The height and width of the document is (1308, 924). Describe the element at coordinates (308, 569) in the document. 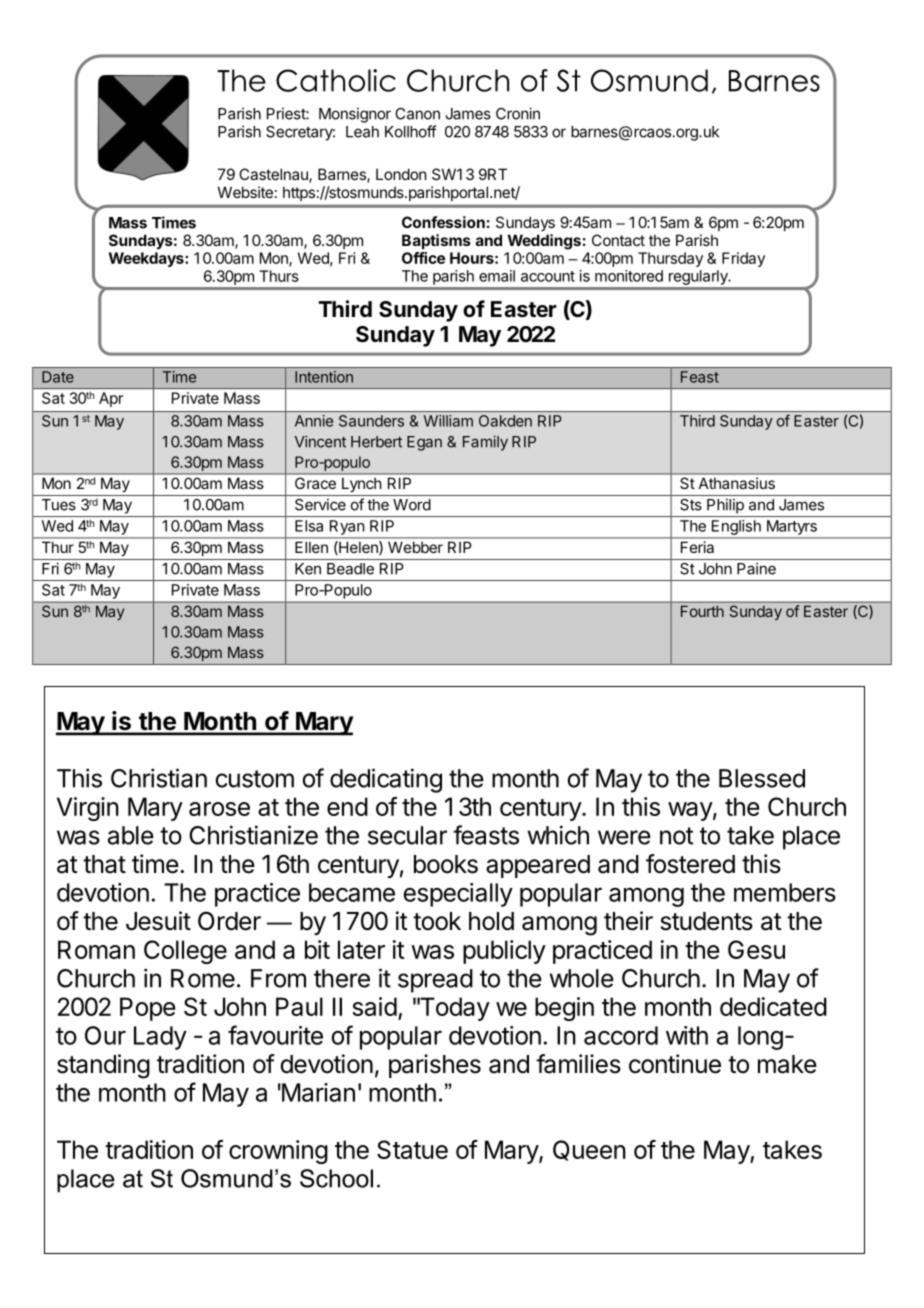

I see `Ken` at that location.
